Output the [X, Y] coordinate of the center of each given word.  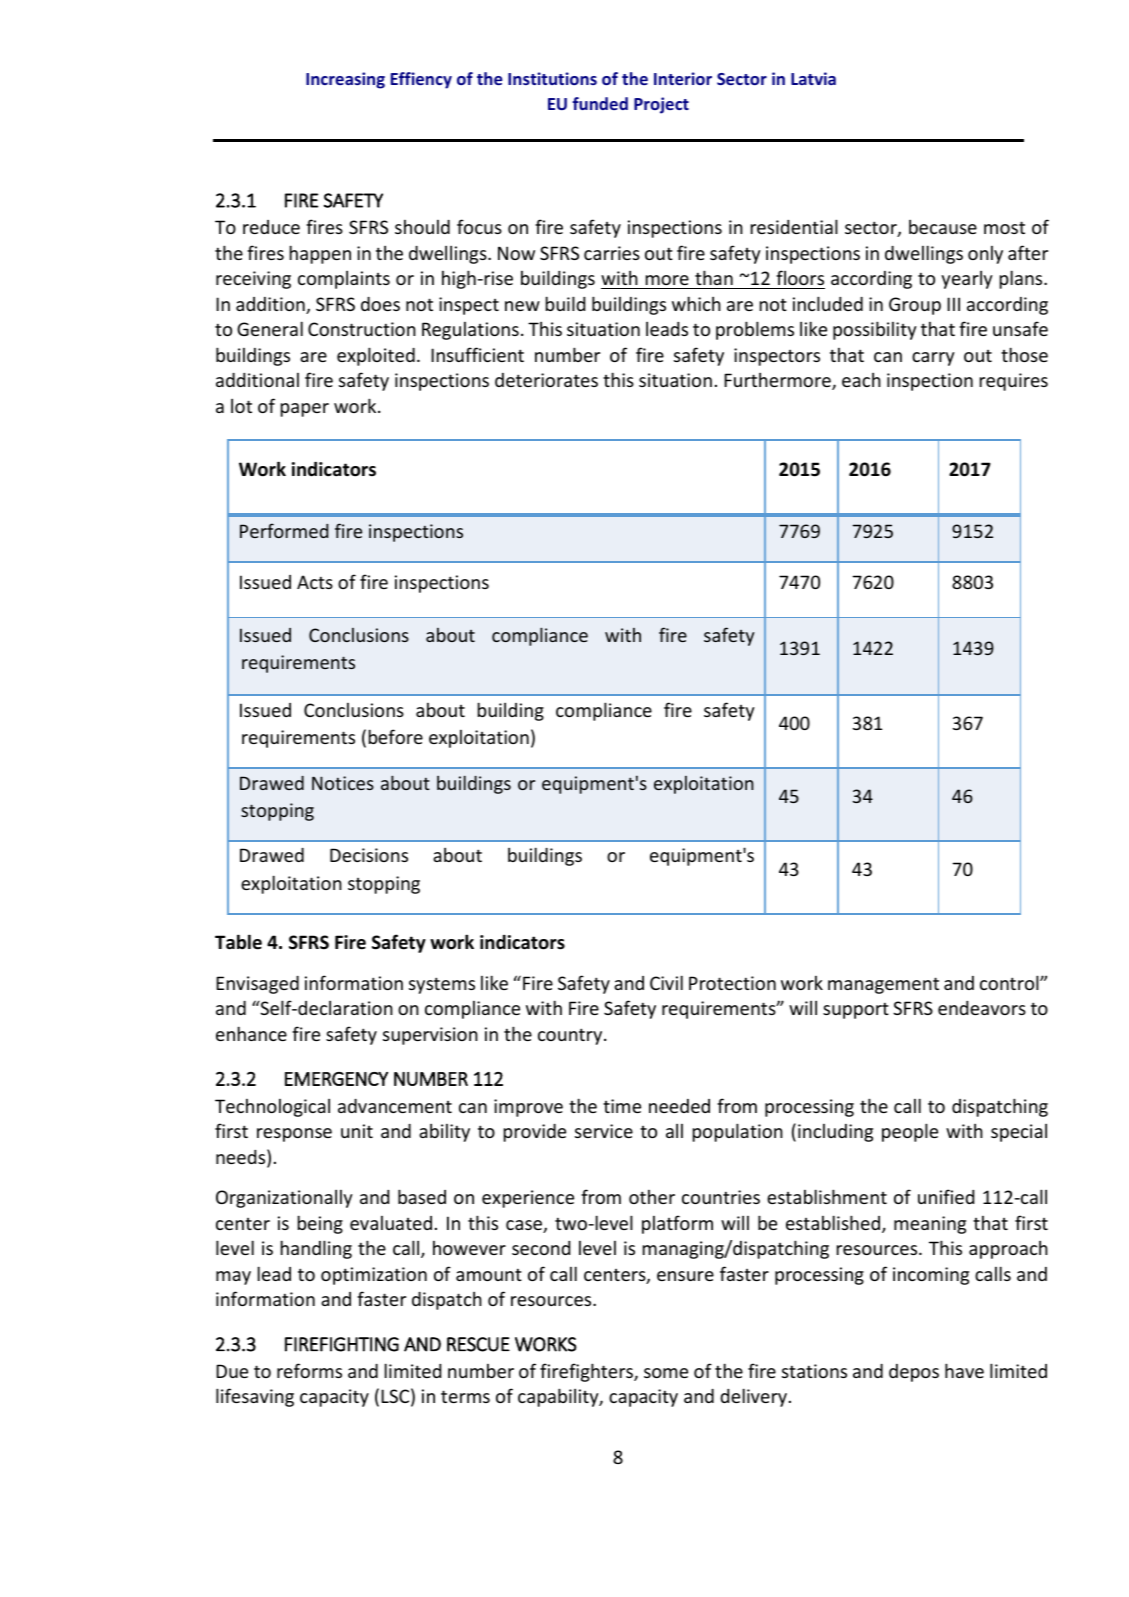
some [666, 1373]
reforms [309, 1370]
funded [600, 103]
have [964, 1370]
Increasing [345, 80]
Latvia [813, 78]
